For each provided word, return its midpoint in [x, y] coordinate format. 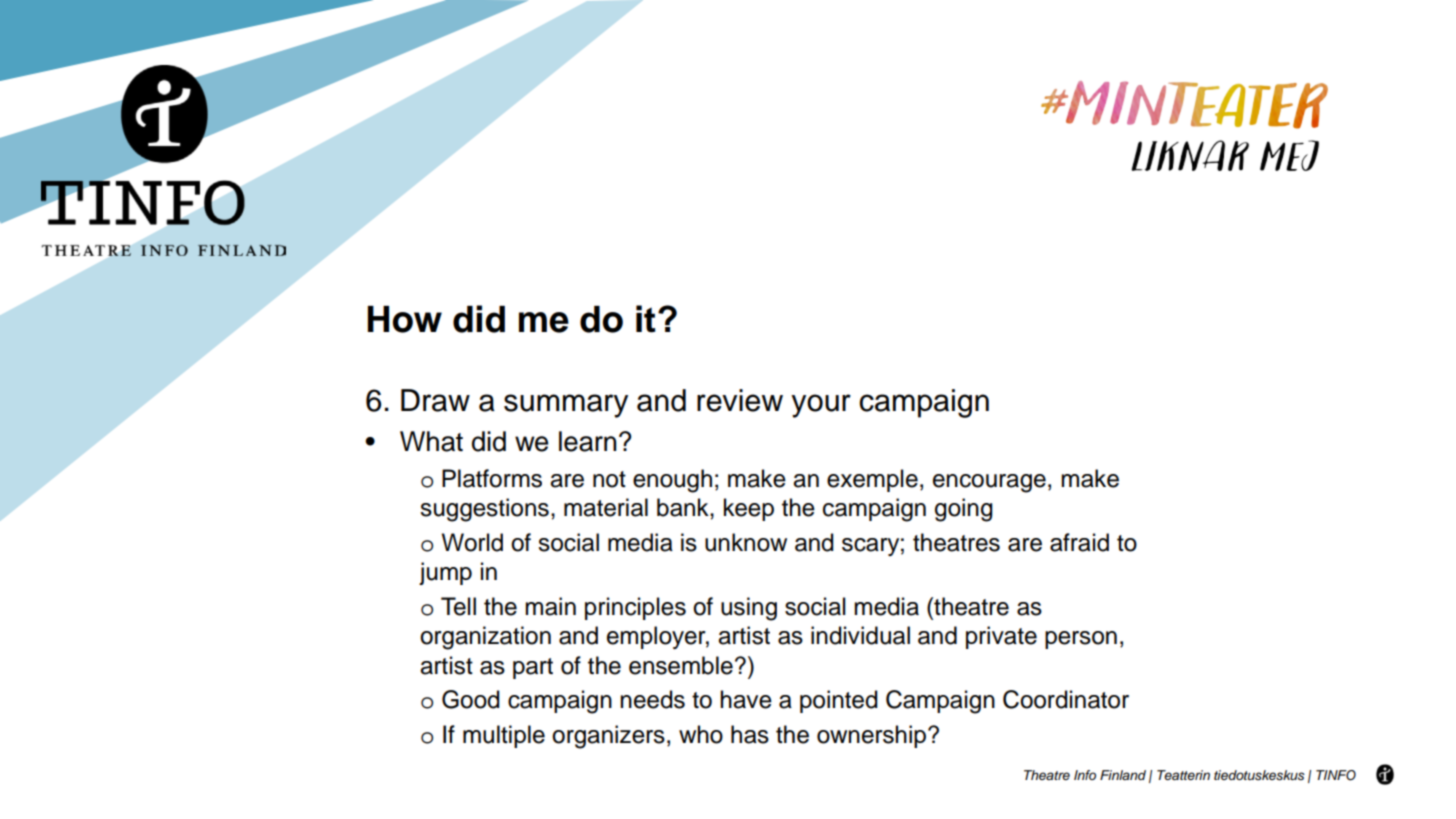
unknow [746, 542]
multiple [504, 736]
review [740, 400]
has [750, 734]
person [1081, 640]
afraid [1079, 542]
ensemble [681, 665]
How [405, 319]
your [821, 406]
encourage [989, 483]
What [431, 441]
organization [485, 638]
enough [672, 481]
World [472, 542]
